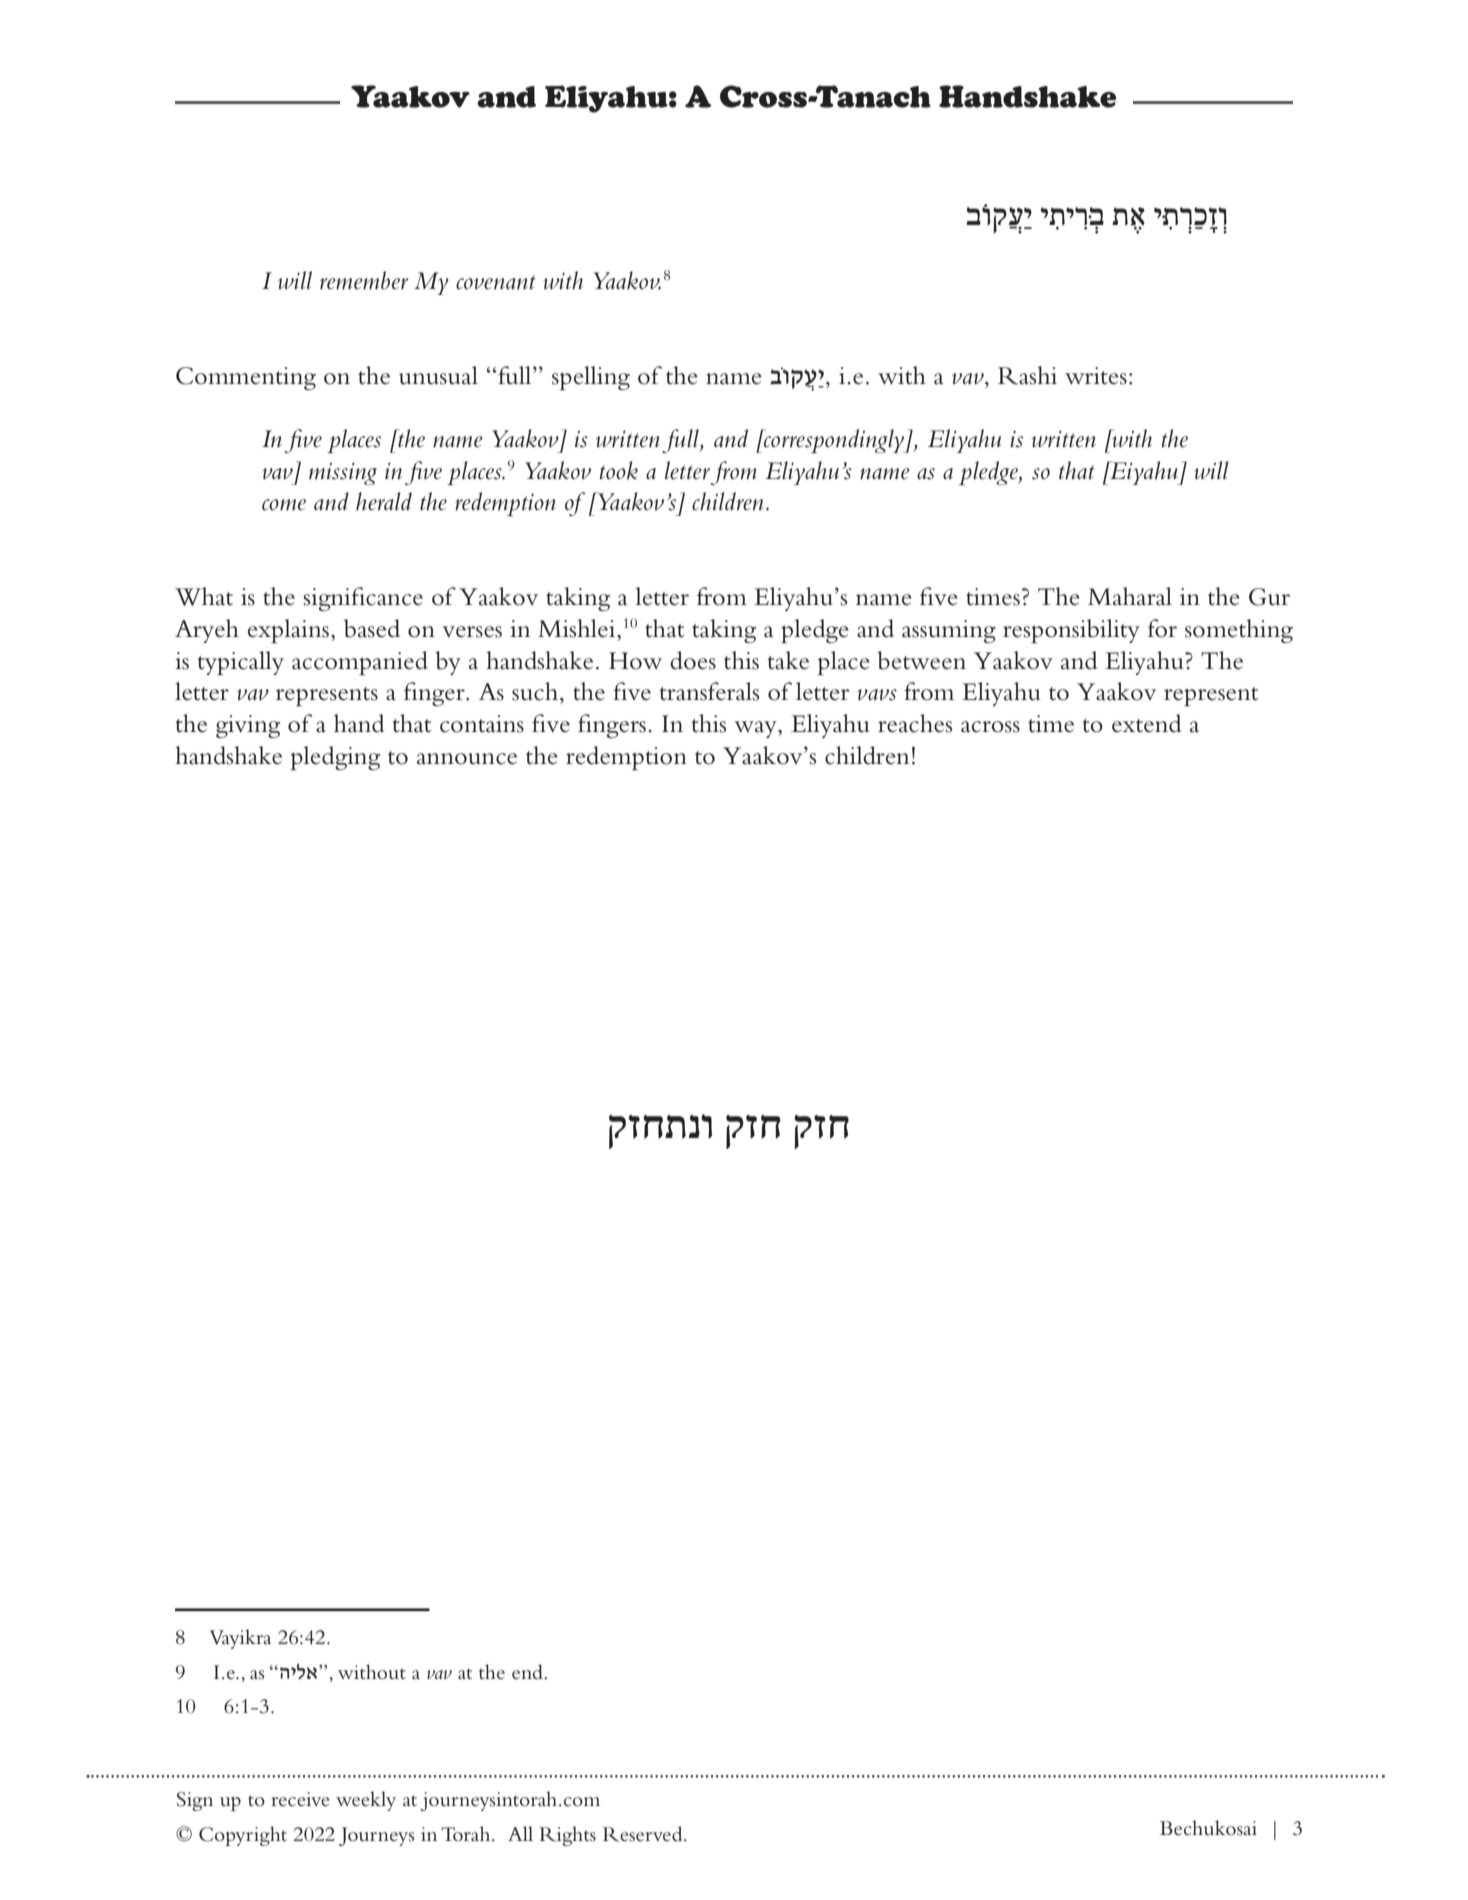 This screenshot has height=1900, width=1468. Describe the element at coordinates (644, 1834) in the screenshot. I see `Reserved` at that location.
